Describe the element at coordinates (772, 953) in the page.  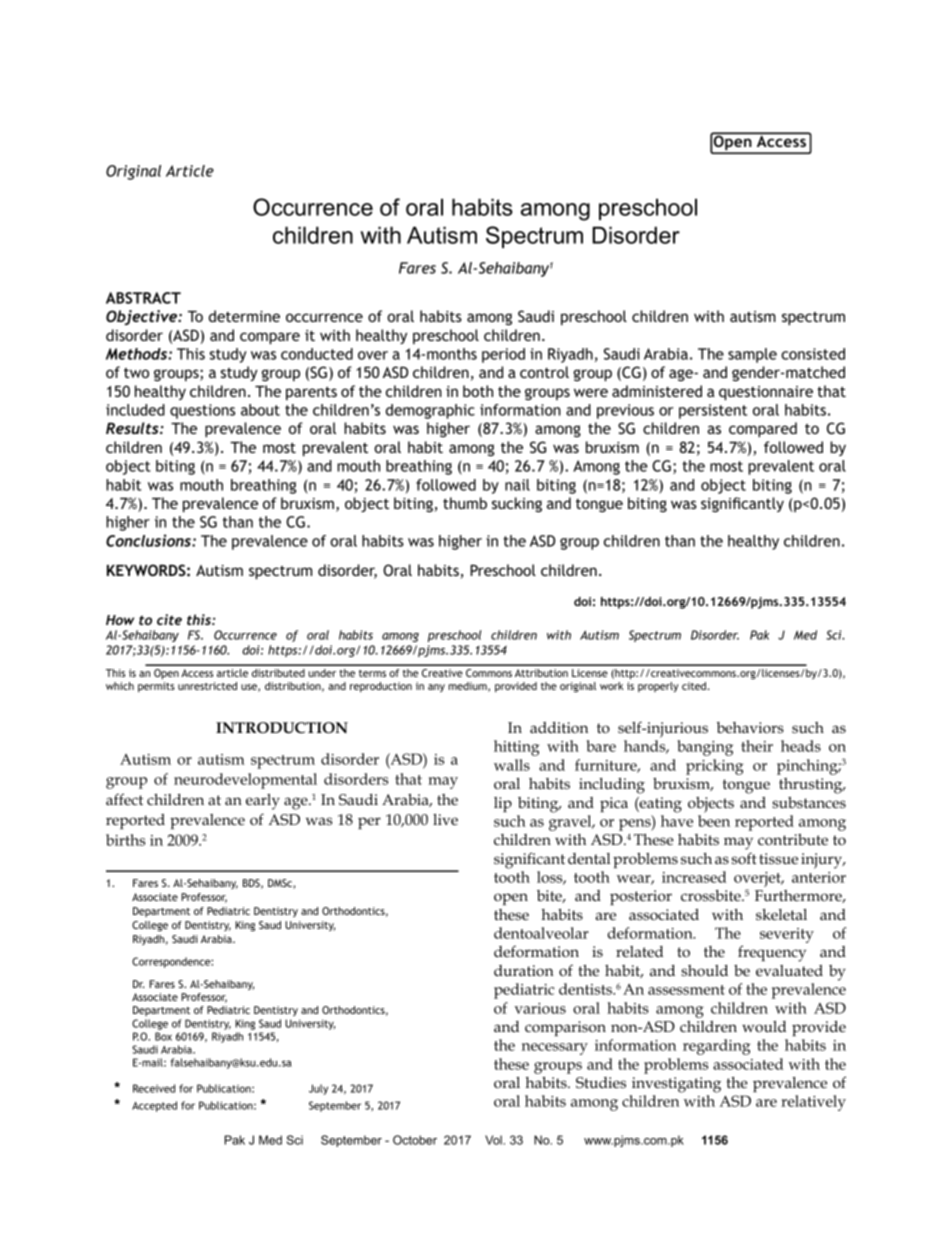
I see `frequency` at that location.
